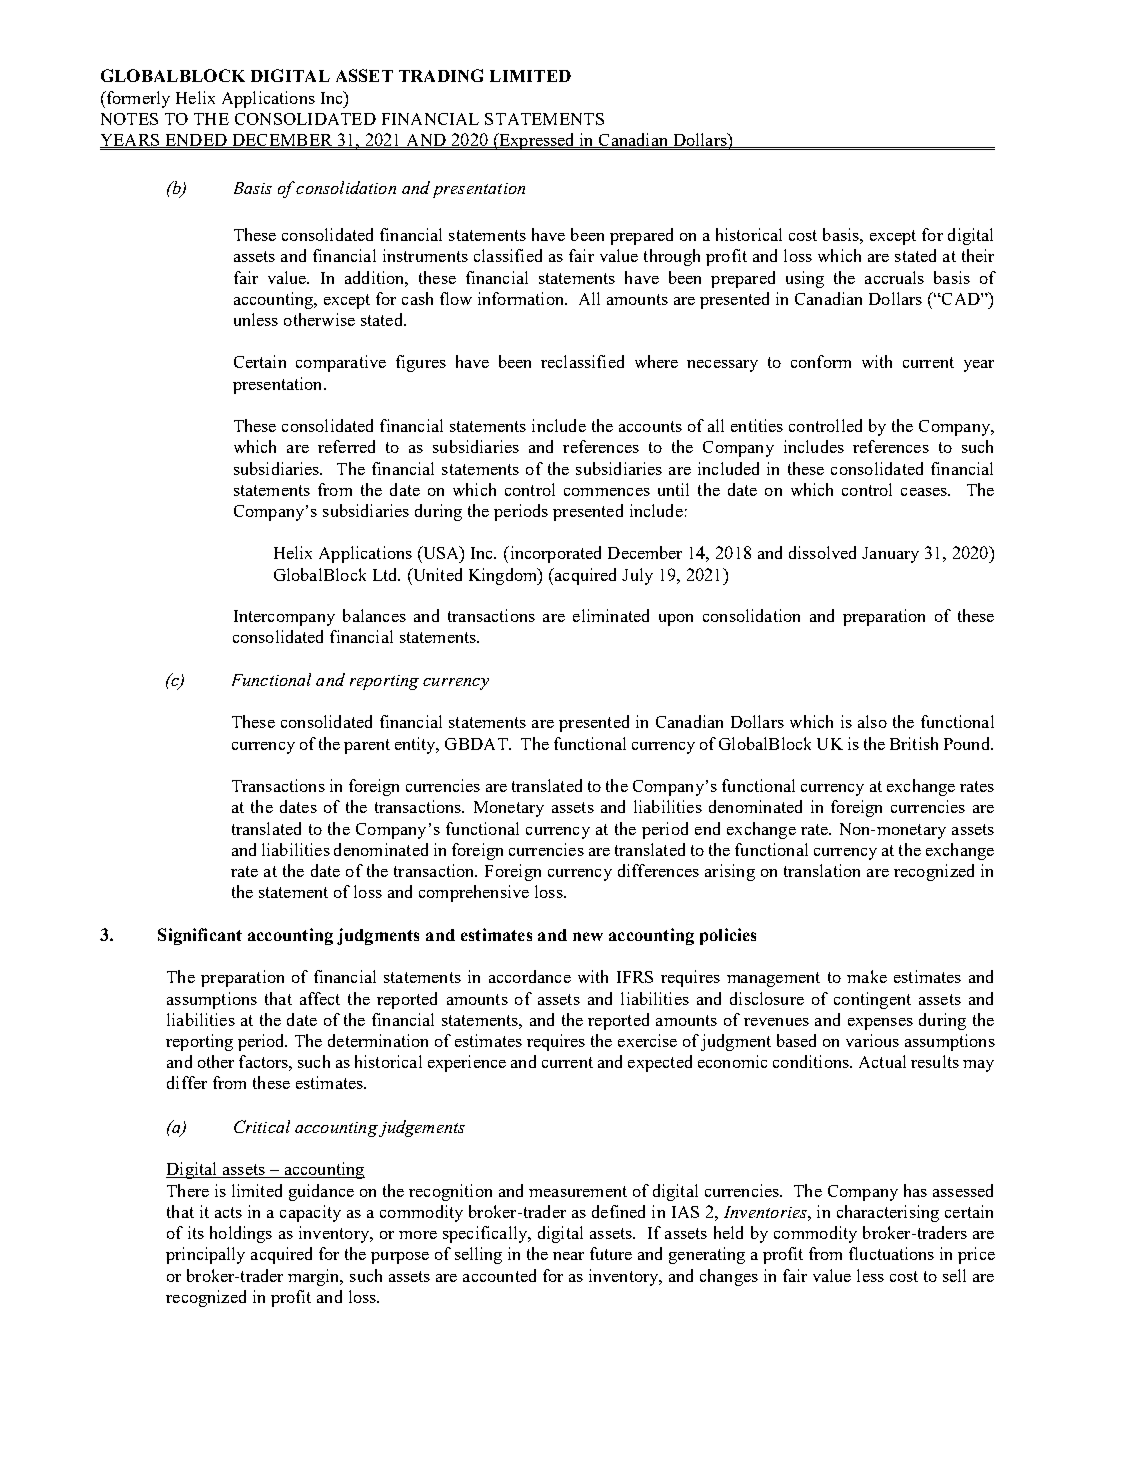  What do you see at coordinates (374, 615) in the page?
I see `balances` at bounding box center [374, 615].
